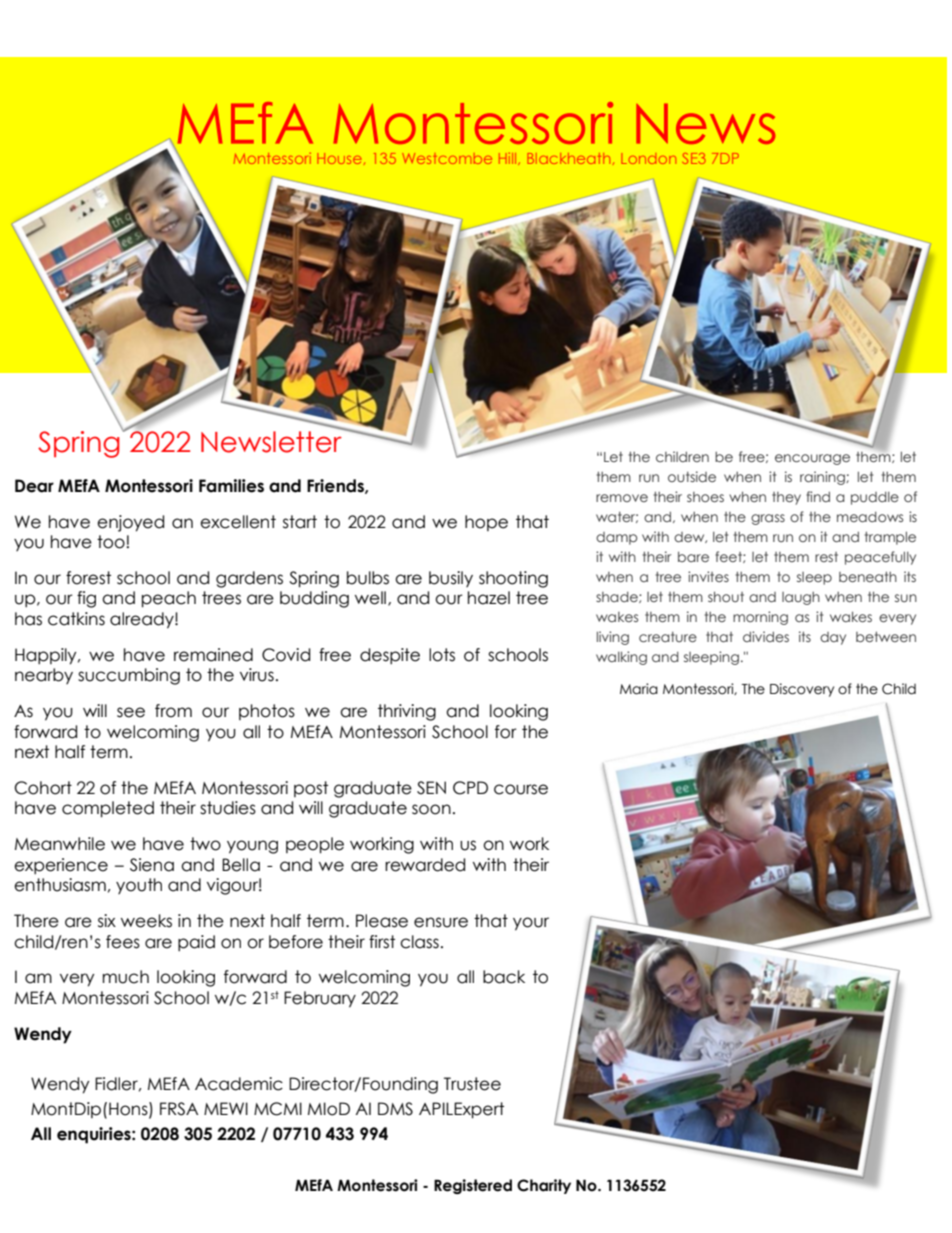  I want to click on Academic, so click(239, 1084).
